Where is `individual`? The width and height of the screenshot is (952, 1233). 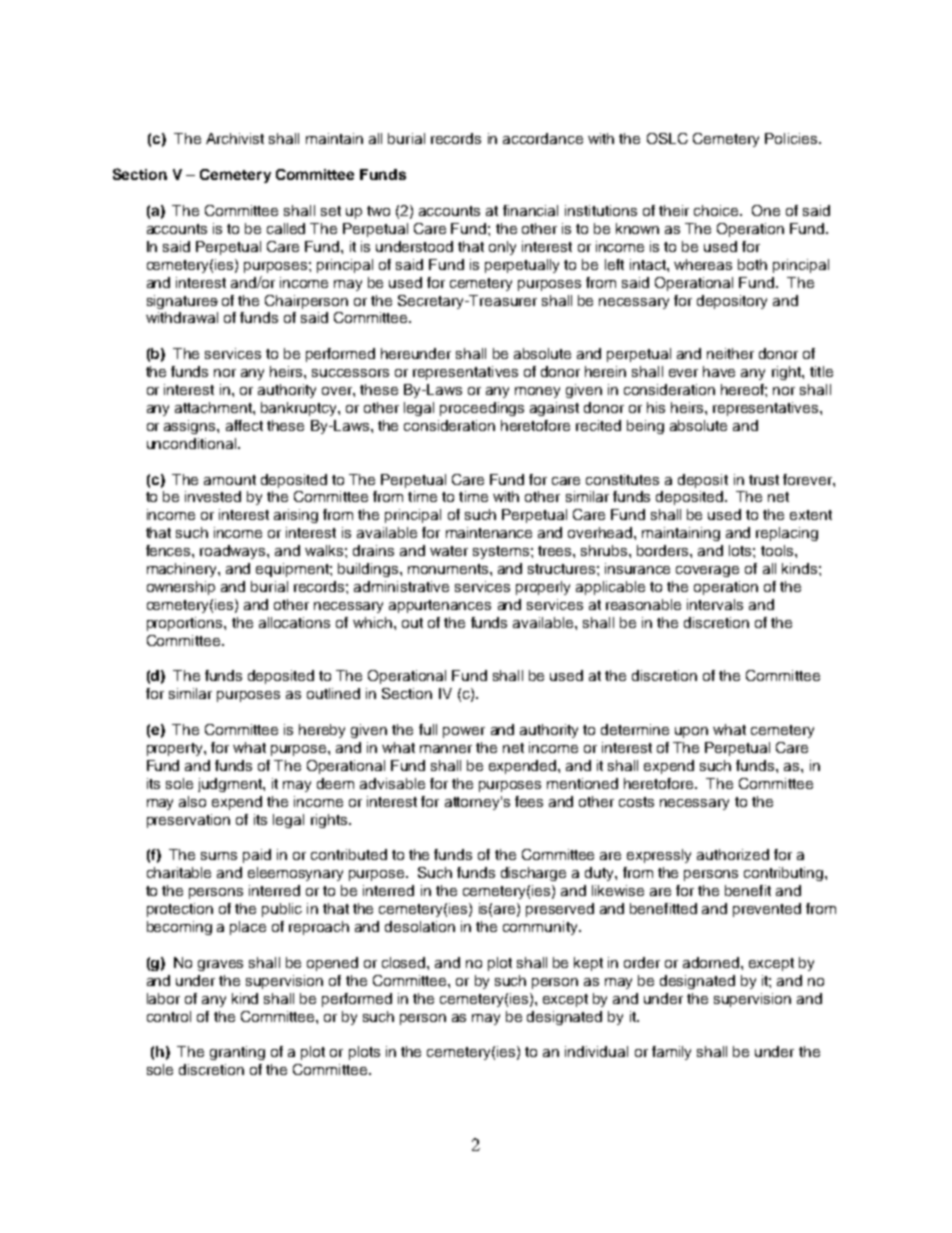 individual is located at coordinates (596, 1051).
